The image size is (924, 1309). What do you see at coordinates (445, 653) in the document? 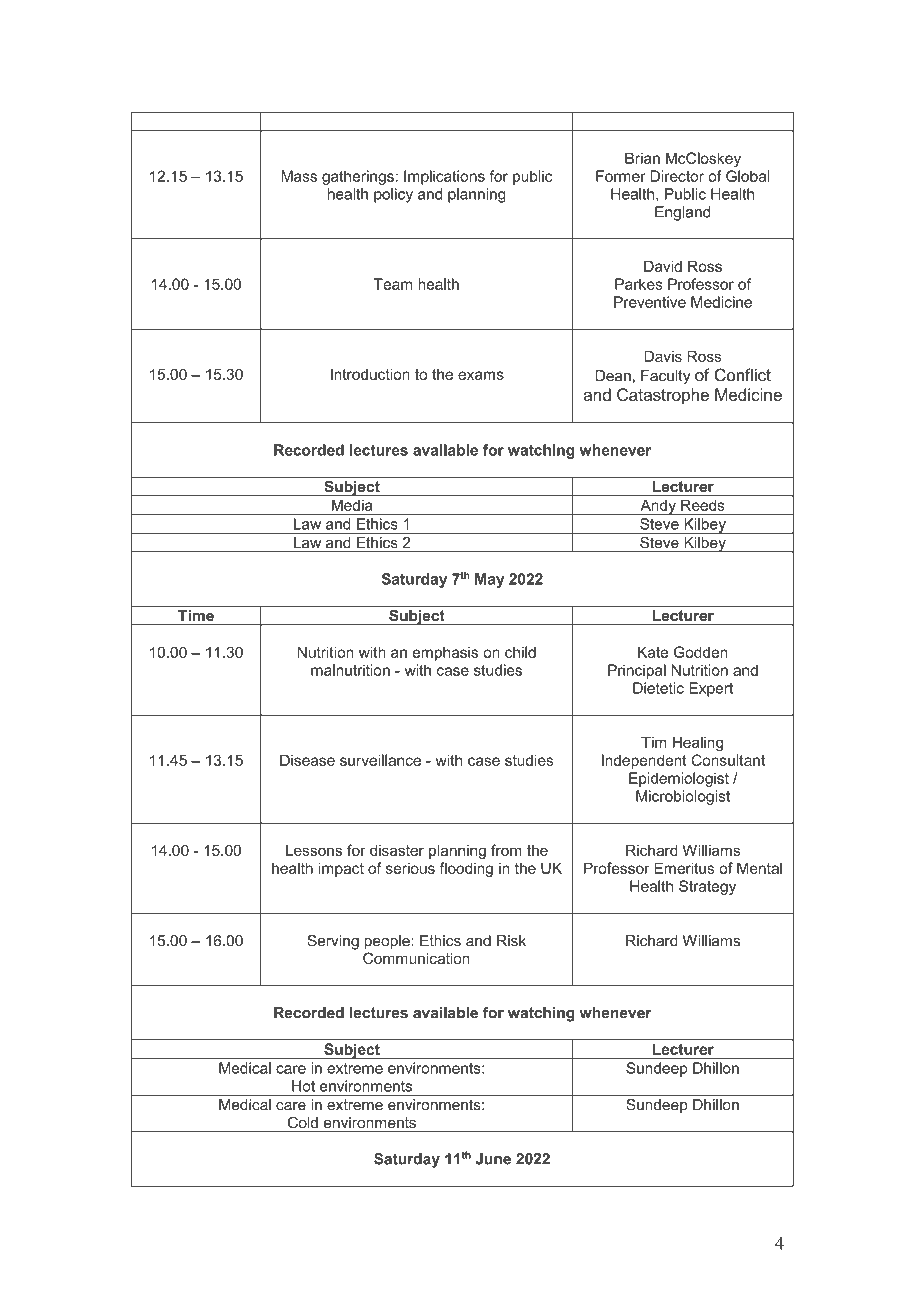
I see `emphasis` at bounding box center [445, 653].
